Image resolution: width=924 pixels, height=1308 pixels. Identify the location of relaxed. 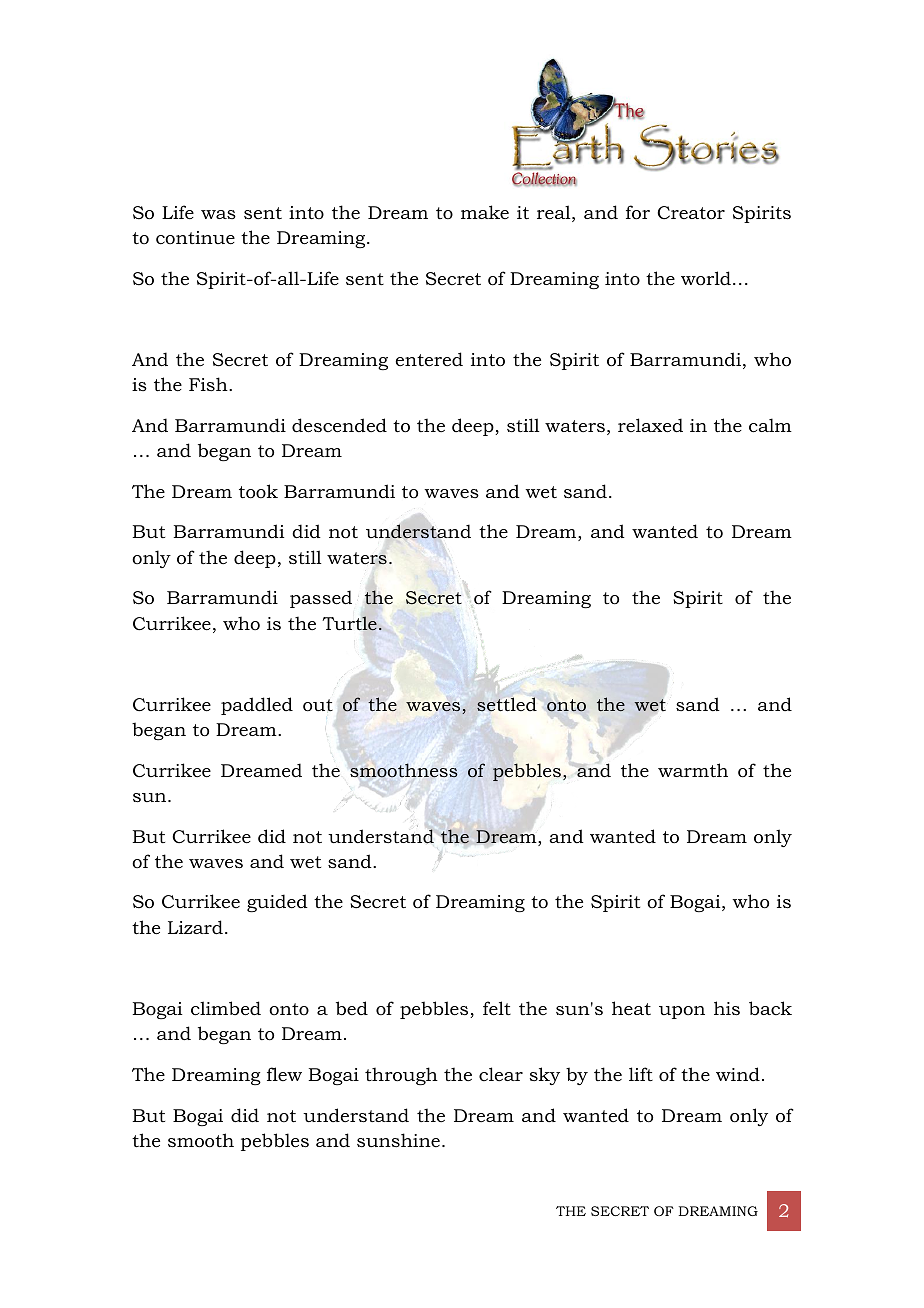
(650, 425).
